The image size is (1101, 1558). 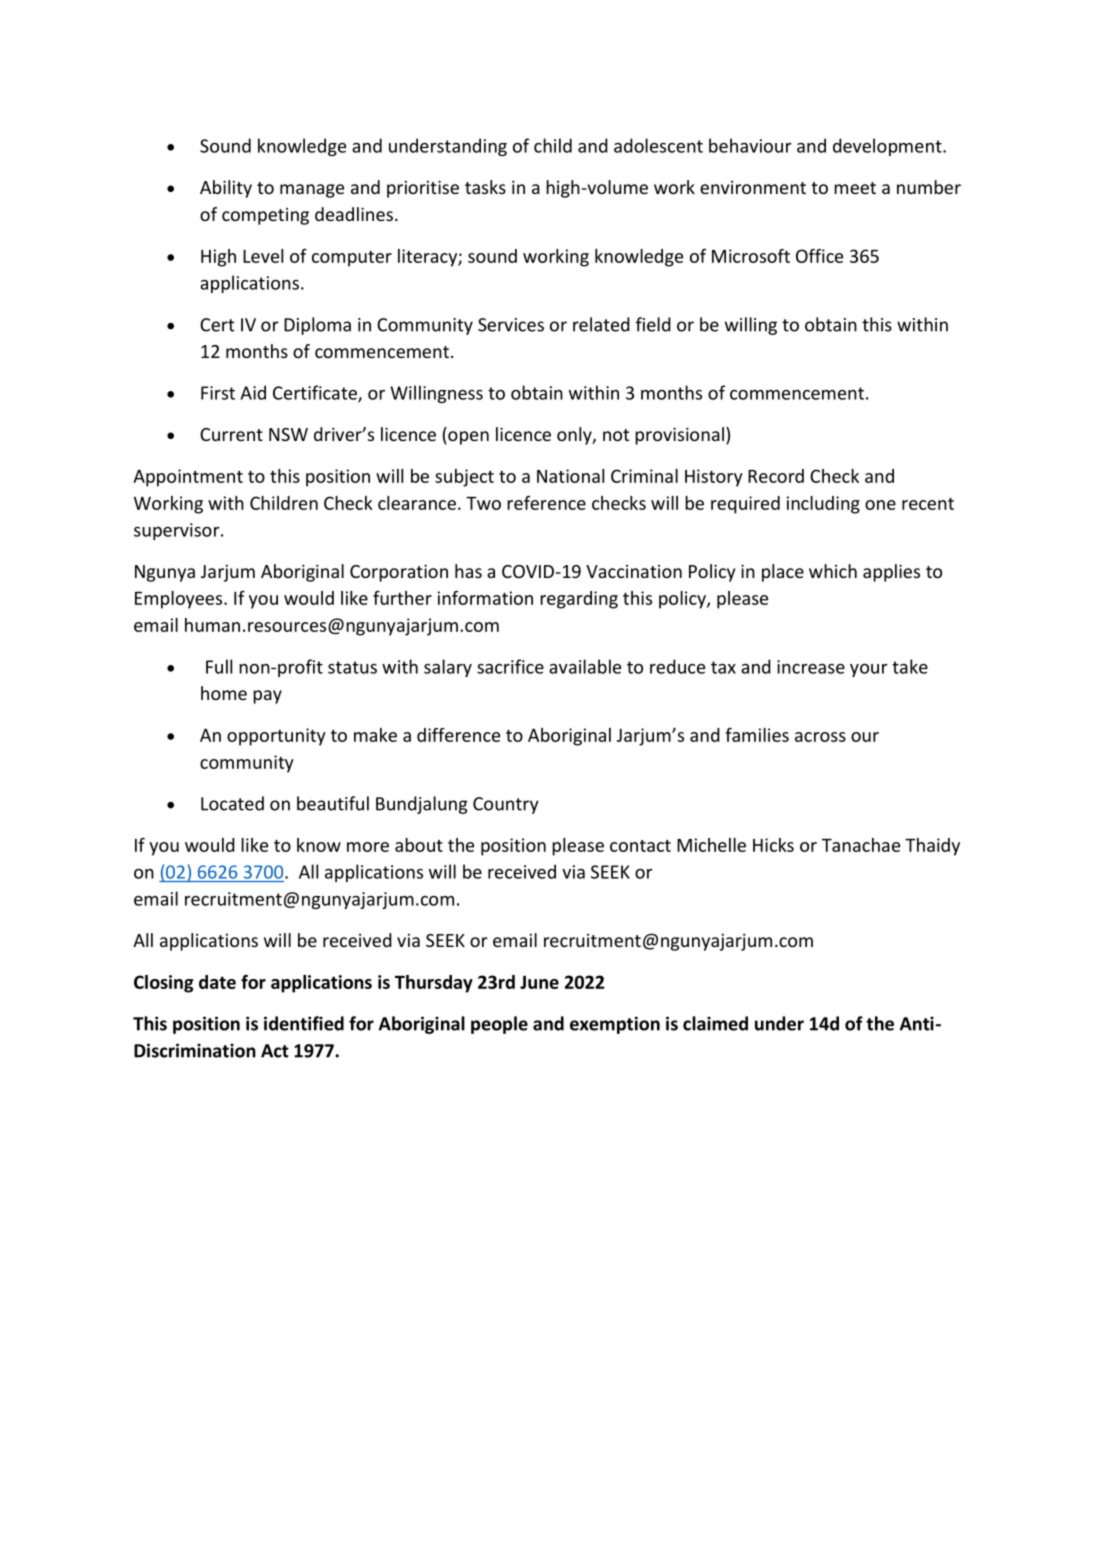 What do you see at coordinates (226, 189) in the image?
I see `Ability` at bounding box center [226, 189].
